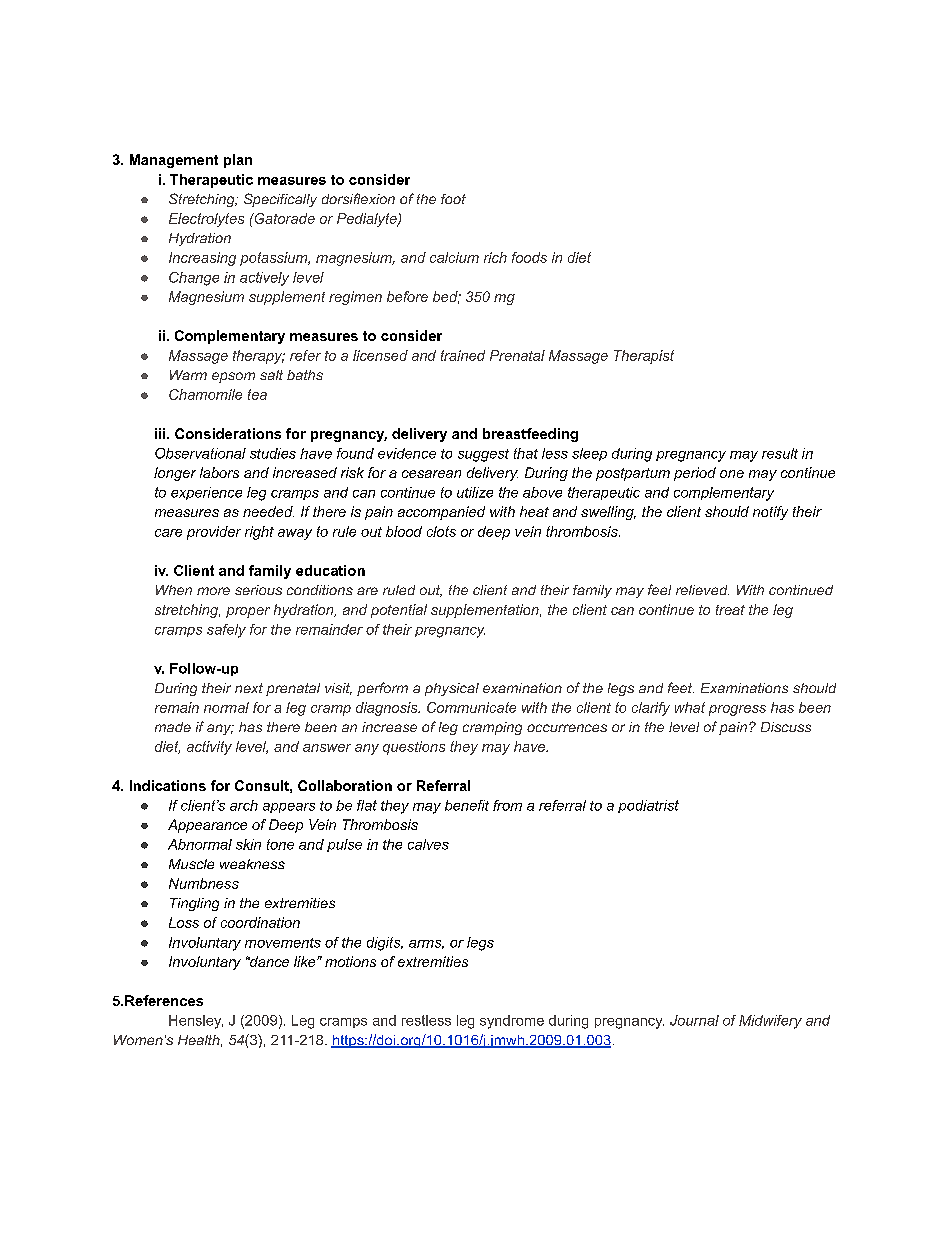  Describe the element at coordinates (196, 1022) in the screenshot. I see `Hensley` at that location.
